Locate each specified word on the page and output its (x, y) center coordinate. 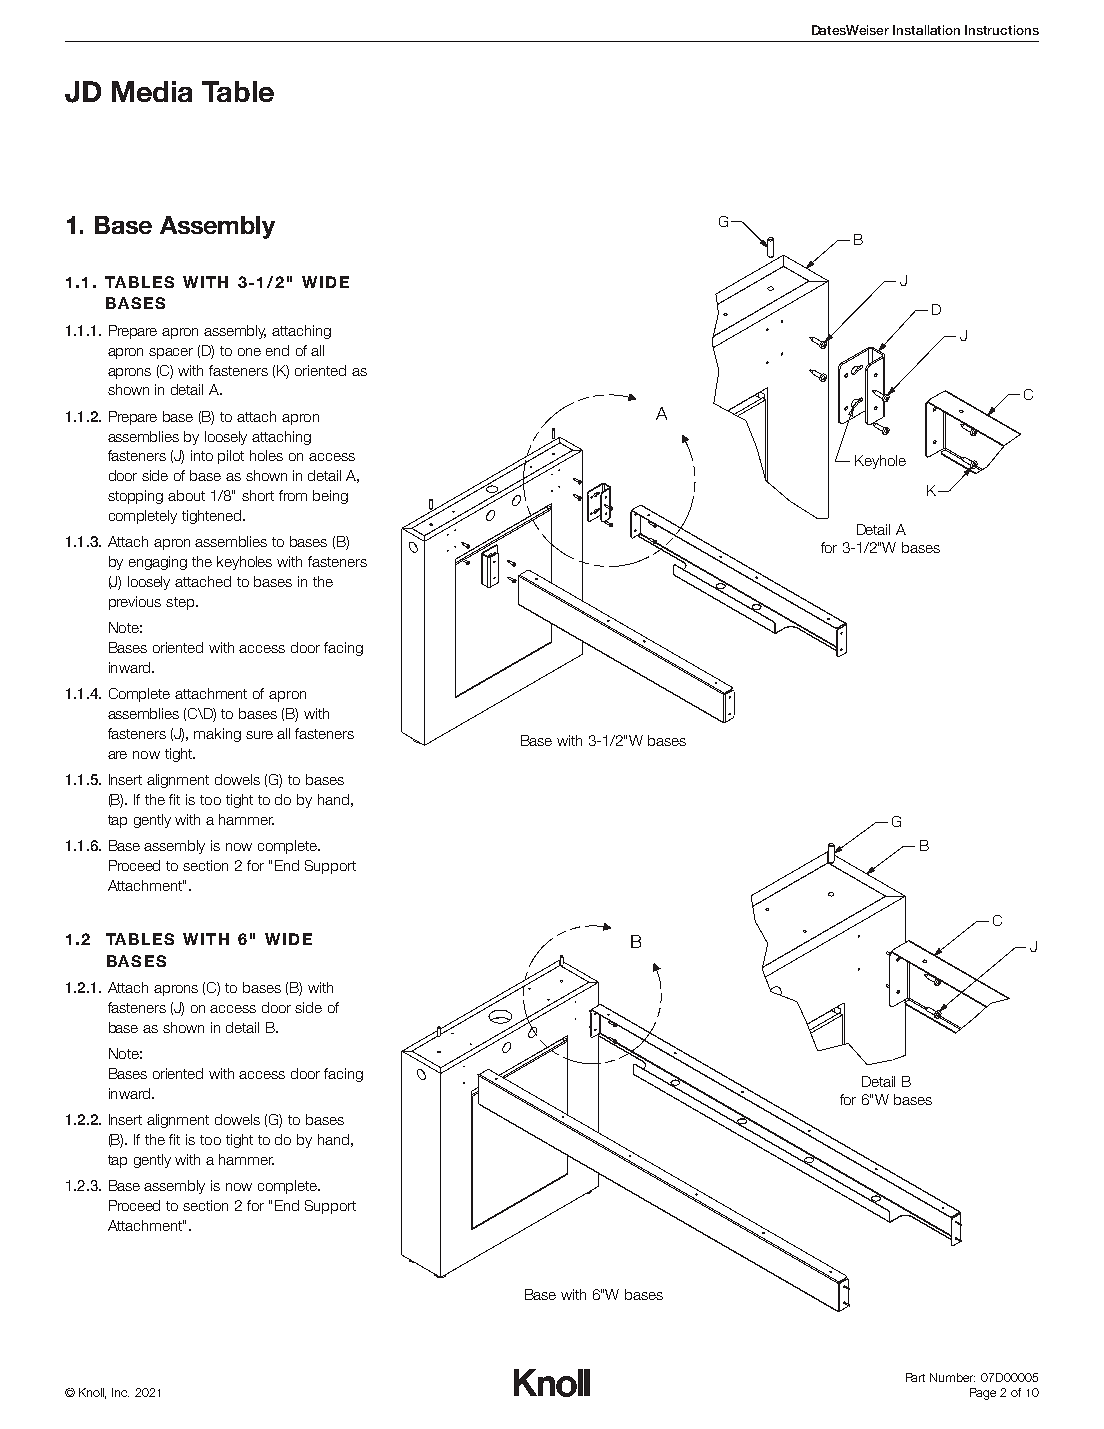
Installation (926, 30)
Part (915, 1377)
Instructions (1002, 30)
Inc (120, 1392)
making (217, 735)
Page (983, 1394)
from (293, 495)
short (258, 495)
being (330, 497)
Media (152, 91)
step (181, 603)
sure (259, 735)
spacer (171, 353)
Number (952, 1377)
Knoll (92, 1393)
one (249, 352)
